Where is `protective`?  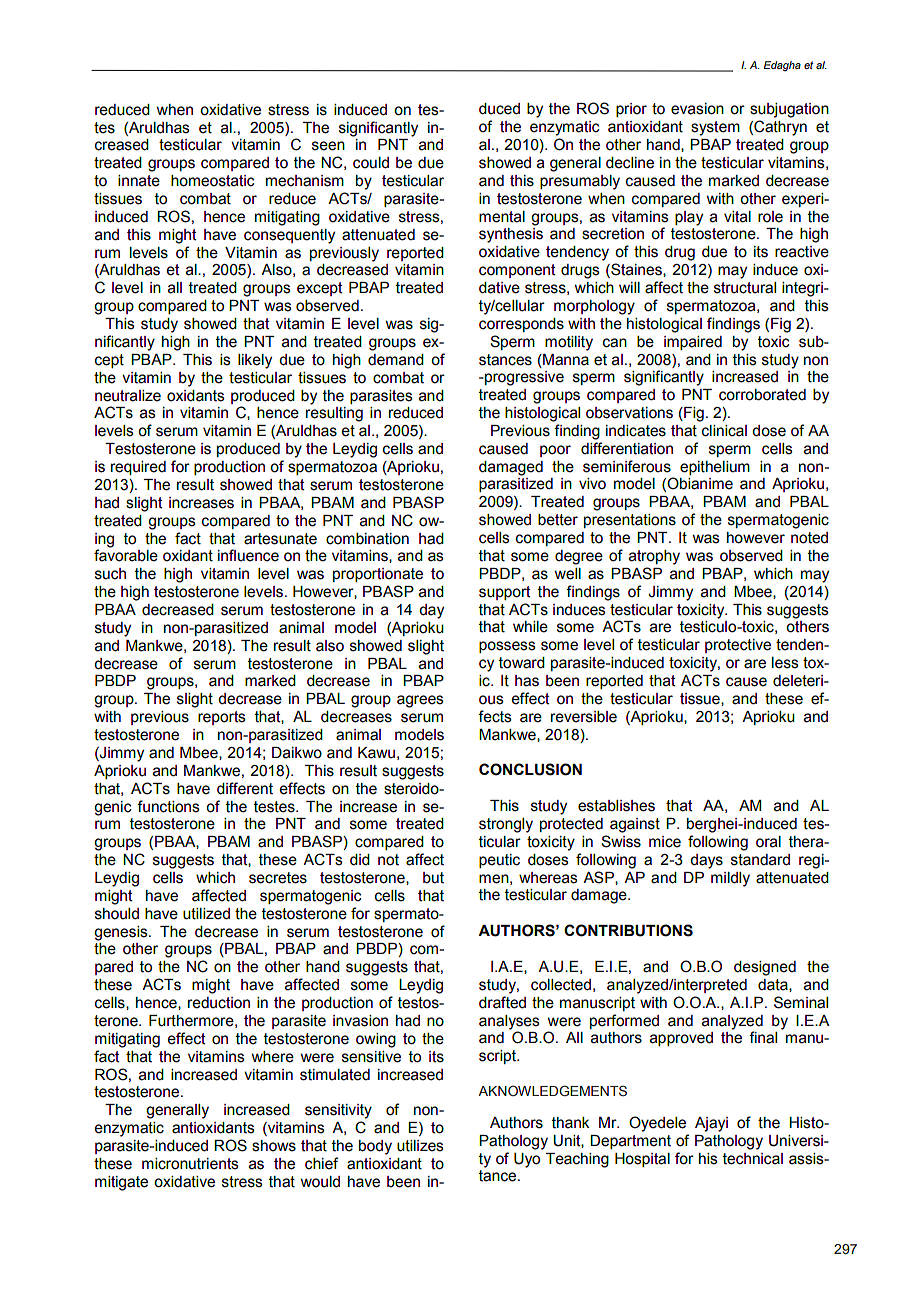 protective is located at coordinates (738, 646).
